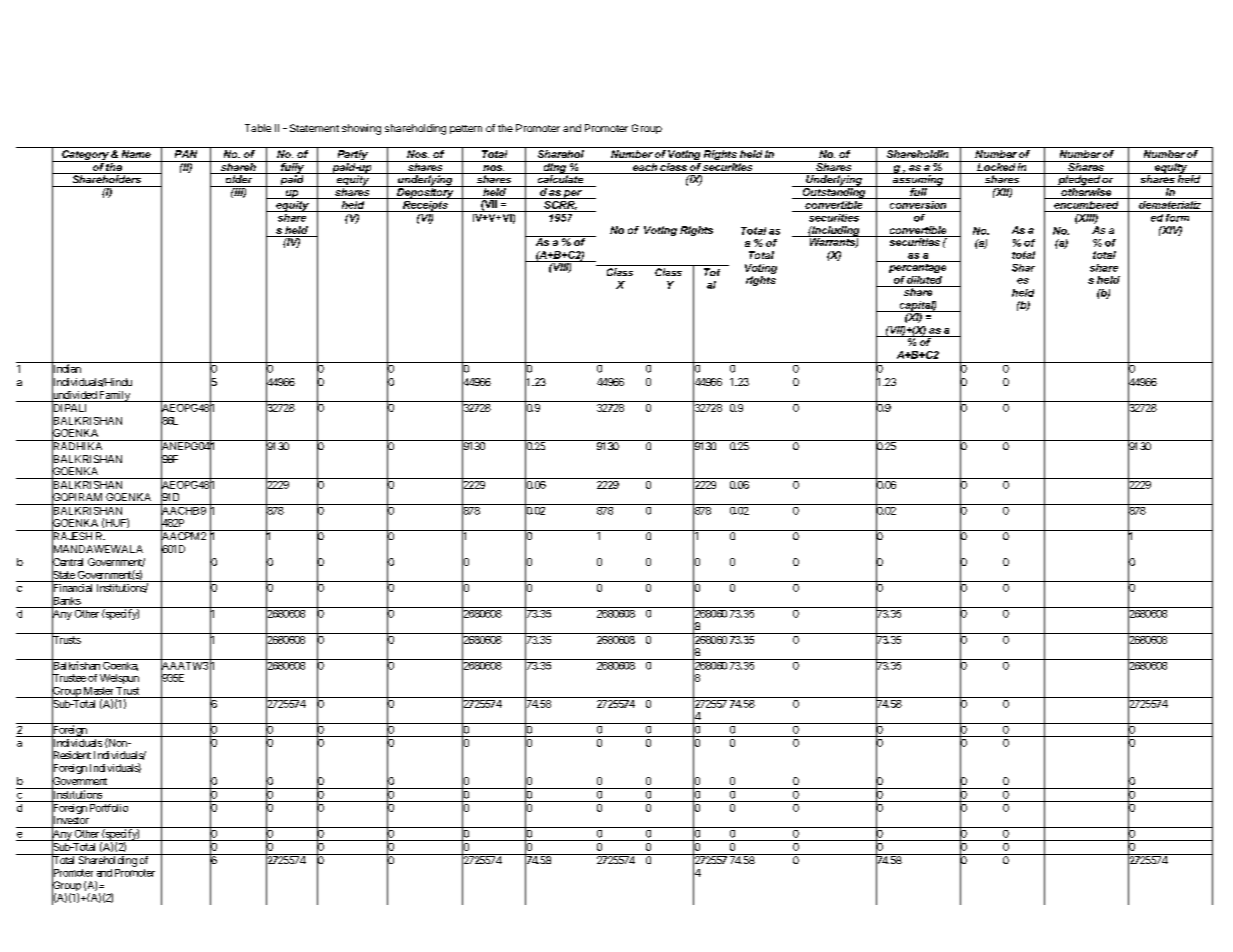  I want to click on Family, so click(114, 396).
